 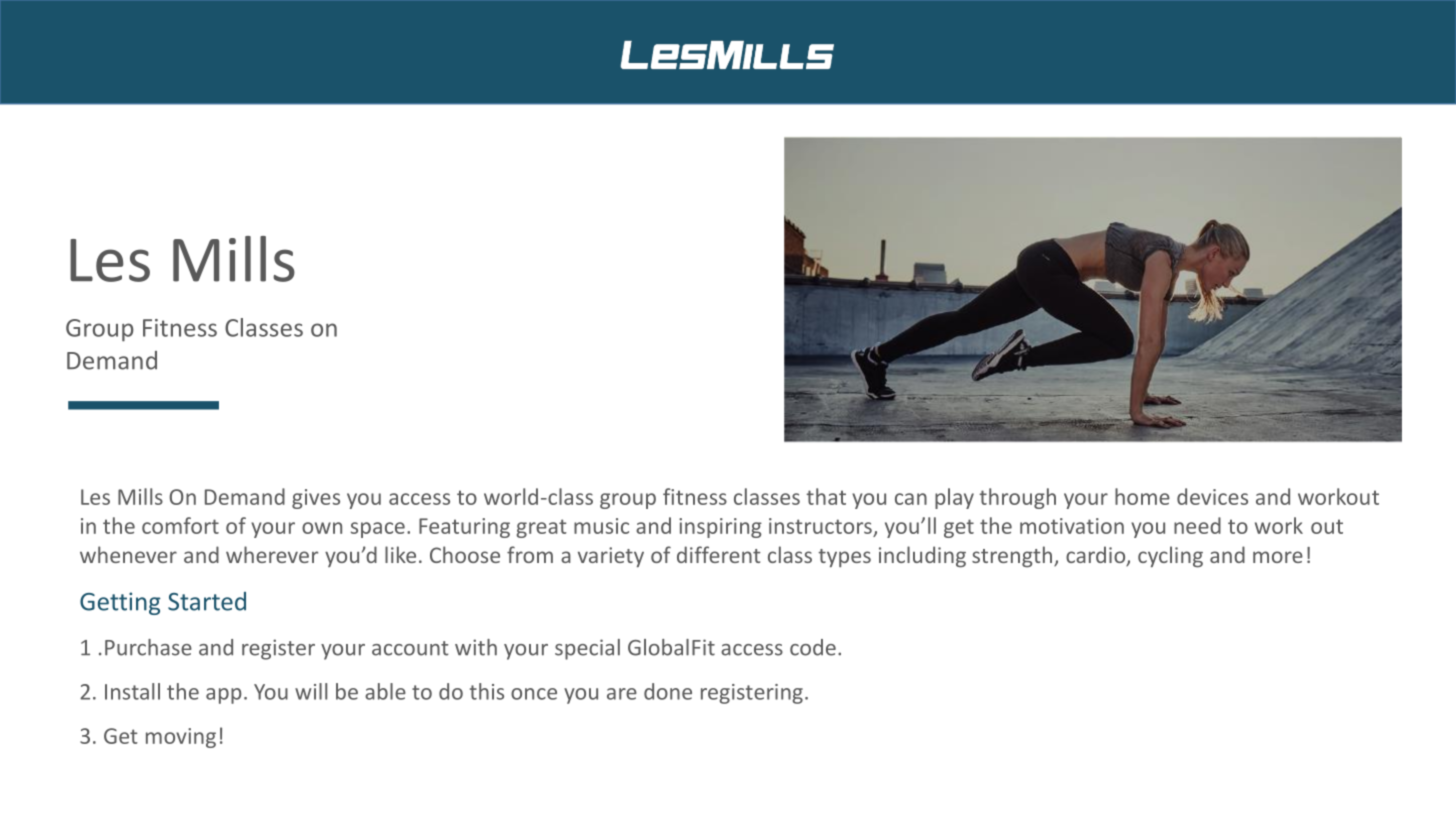 What do you see at coordinates (1170, 557) in the document?
I see `cycling` at bounding box center [1170, 557].
